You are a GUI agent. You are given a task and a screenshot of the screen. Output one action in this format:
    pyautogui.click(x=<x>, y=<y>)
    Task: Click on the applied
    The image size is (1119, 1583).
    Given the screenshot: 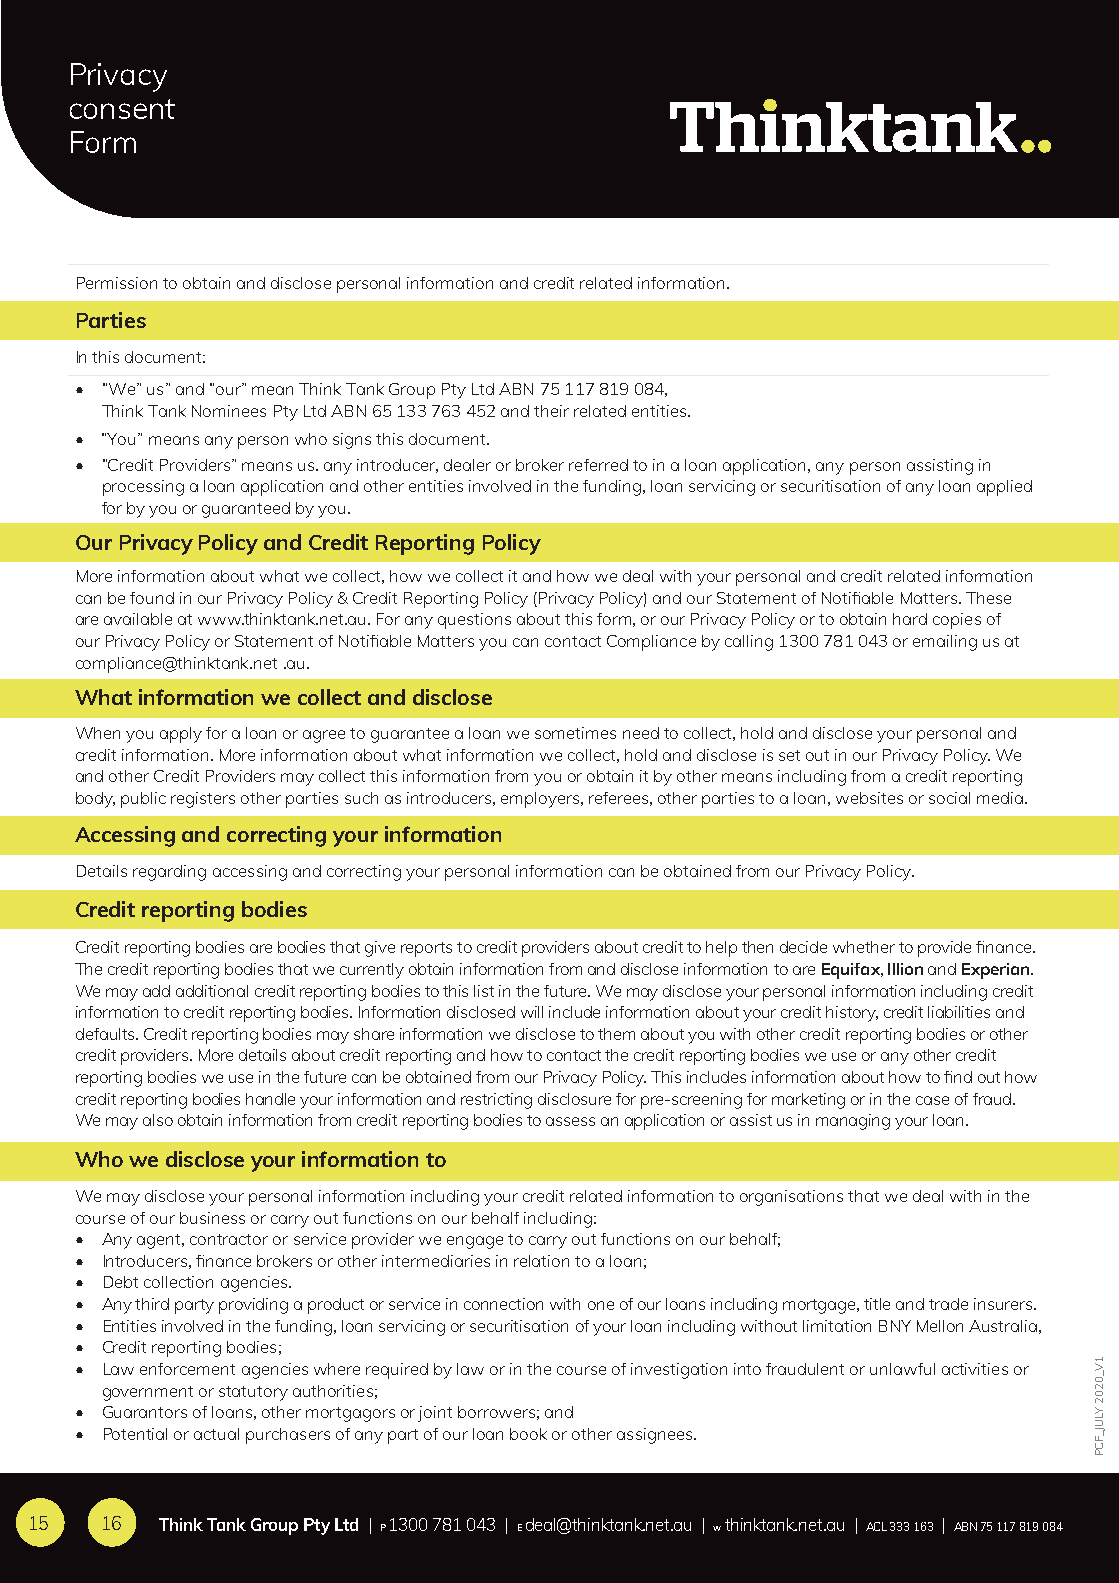 What is the action you would take?
    pyautogui.click(x=1004, y=488)
